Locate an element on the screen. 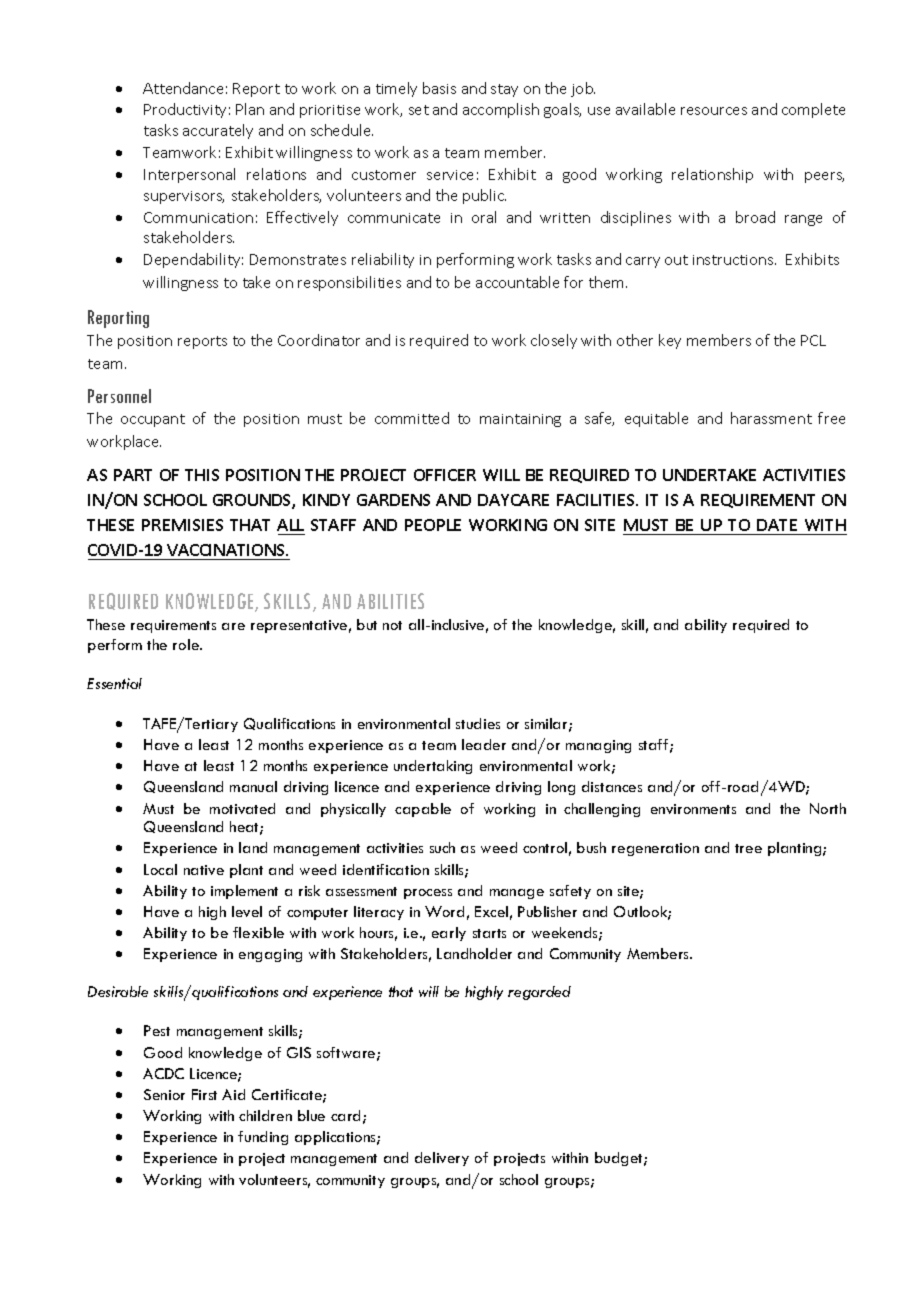 This screenshot has height=1308, width=924. not is located at coordinates (392, 625).
